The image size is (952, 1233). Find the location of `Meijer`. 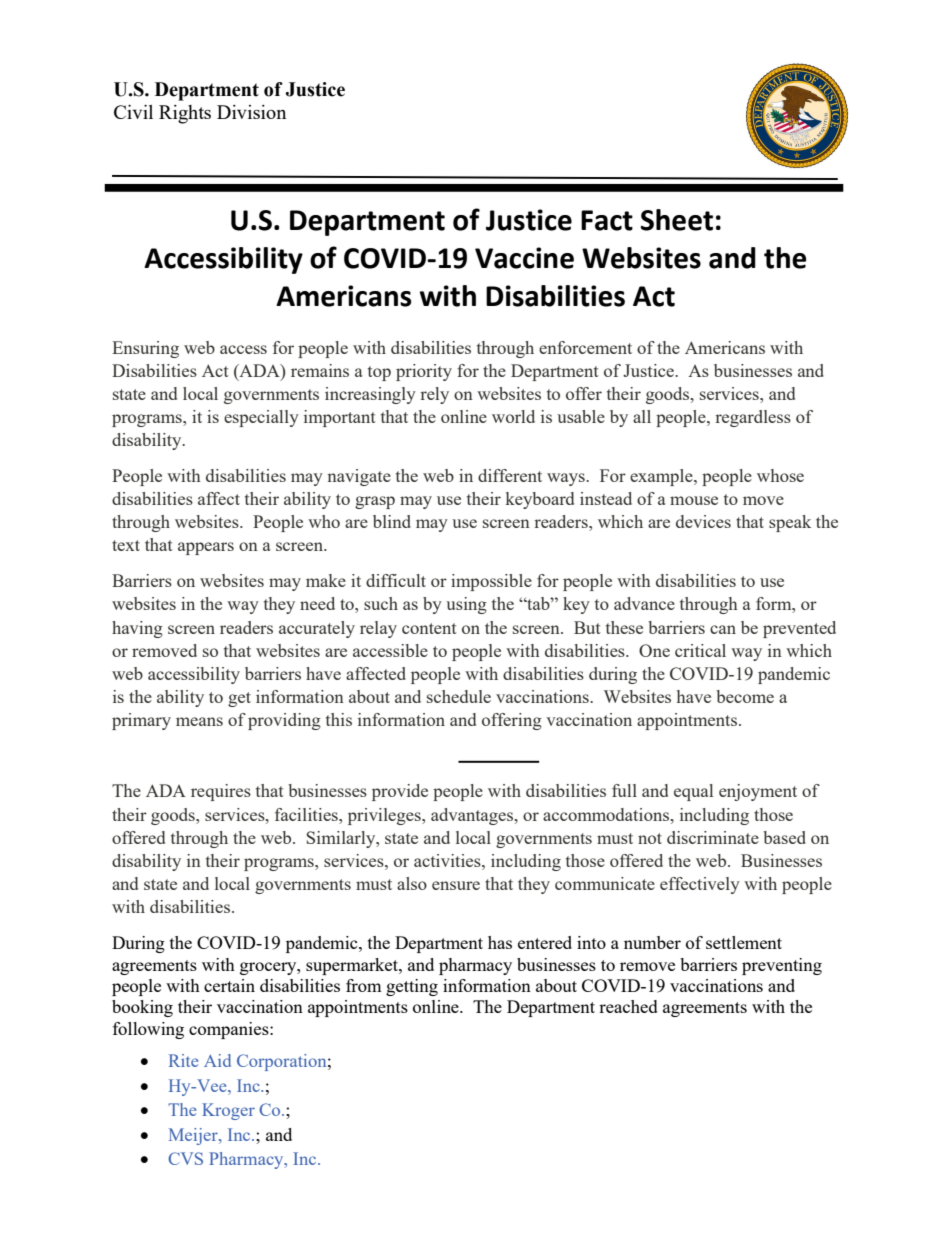

Meijer is located at coordinates (194, 1136).
